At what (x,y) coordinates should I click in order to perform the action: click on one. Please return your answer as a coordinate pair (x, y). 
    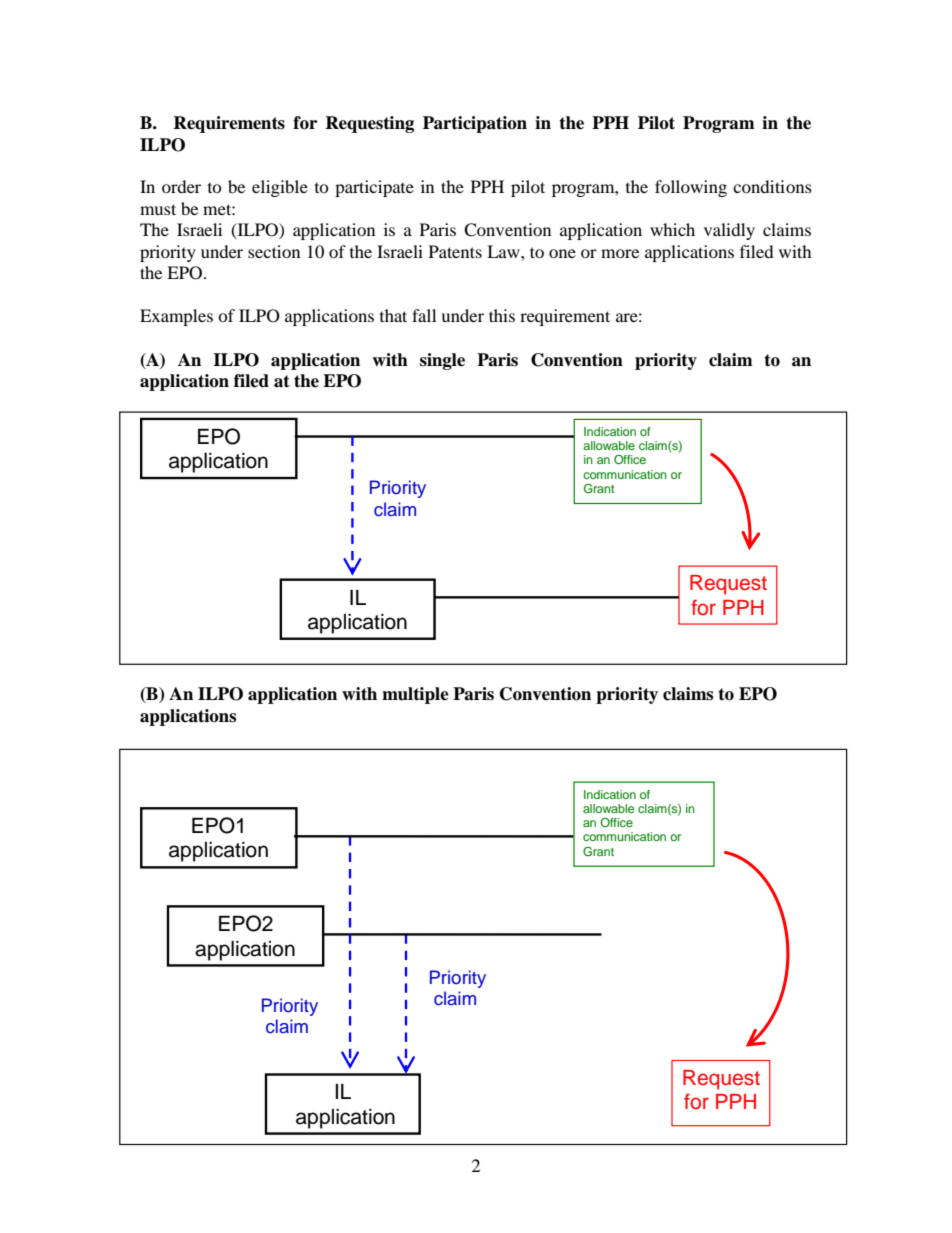
    Looking at the image, I should click on (562, 253).
